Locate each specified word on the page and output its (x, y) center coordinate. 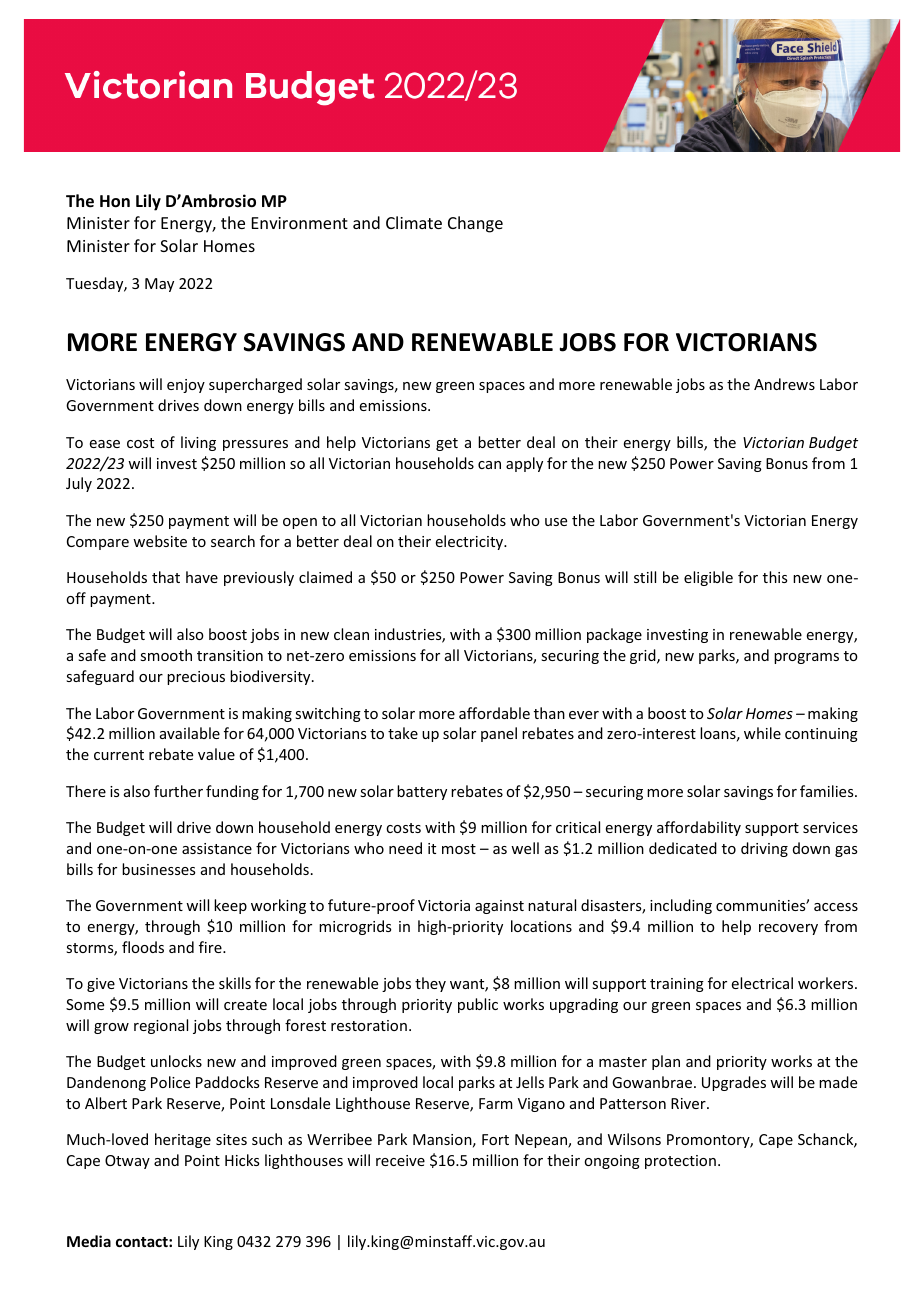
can (489, 465)
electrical (762, 983)
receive (400, 1160)
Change (475, 224)
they (430, 984)
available (190, 733)
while (762, 733)
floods (143, 947)
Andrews (784, 384)
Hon (115, 201)
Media (89, 1241)
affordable (494, 713)
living (198, 443)
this (775, 577)
